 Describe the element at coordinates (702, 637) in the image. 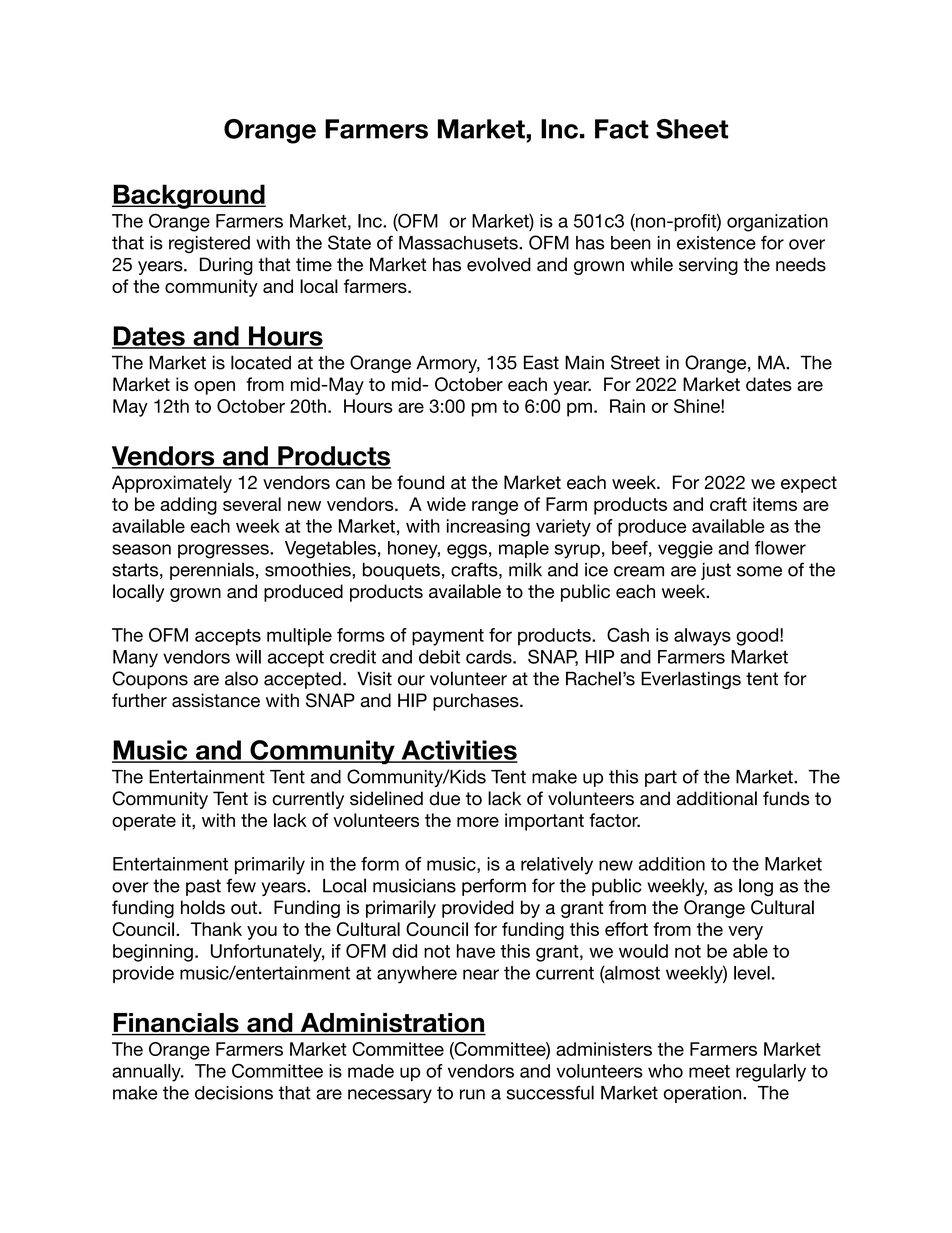

I see `always` at that location.
